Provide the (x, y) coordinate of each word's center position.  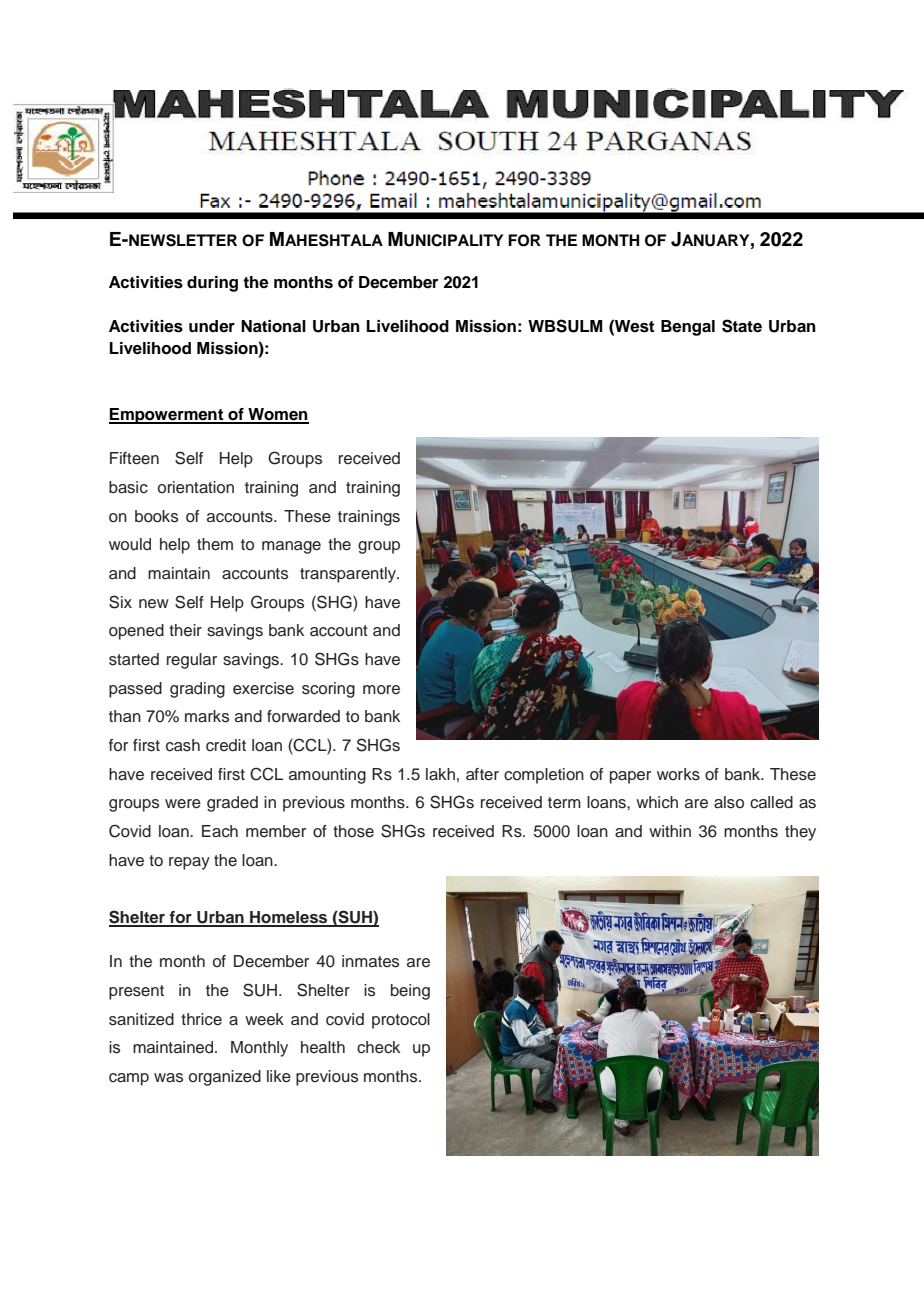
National (273, 326)
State (742, 326)
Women (277, 415)
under (212, 326)
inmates (370, 961)
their (185, 630)
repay (189, 863)
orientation (196, 487)
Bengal (688, 328)
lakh (440, 774)
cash (183, 745)
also (729, 802)
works (678, 774)
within (670, 831)
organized (225, 1078)
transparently (349, 575)
